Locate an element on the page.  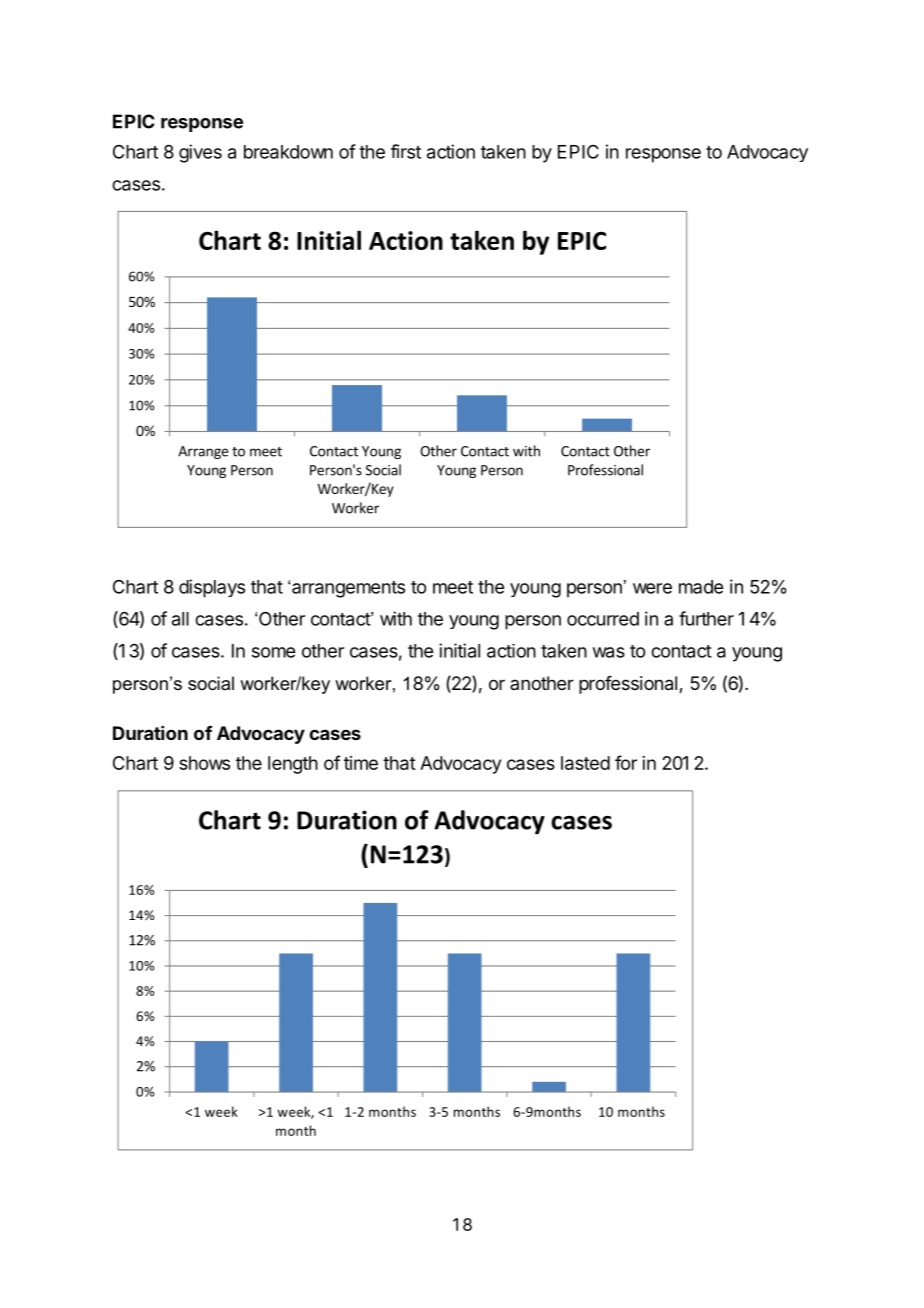
first is located at coordinates (406, 151).
